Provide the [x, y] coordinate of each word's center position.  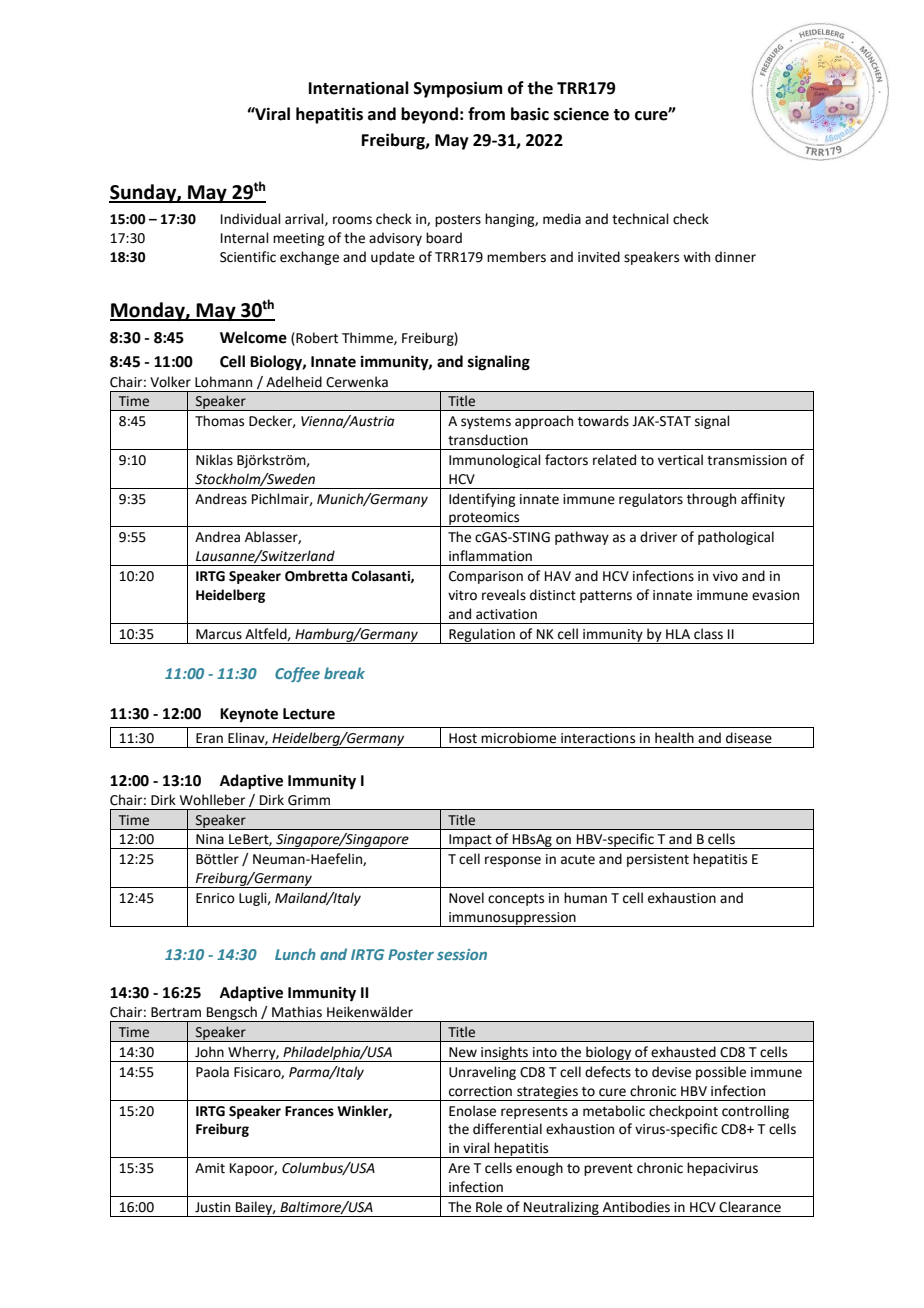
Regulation [482, 636]
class [708, 634]
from [486, 114]
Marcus [219, 634]
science [581, 114]
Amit [210, 1168]
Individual [251, 219]
